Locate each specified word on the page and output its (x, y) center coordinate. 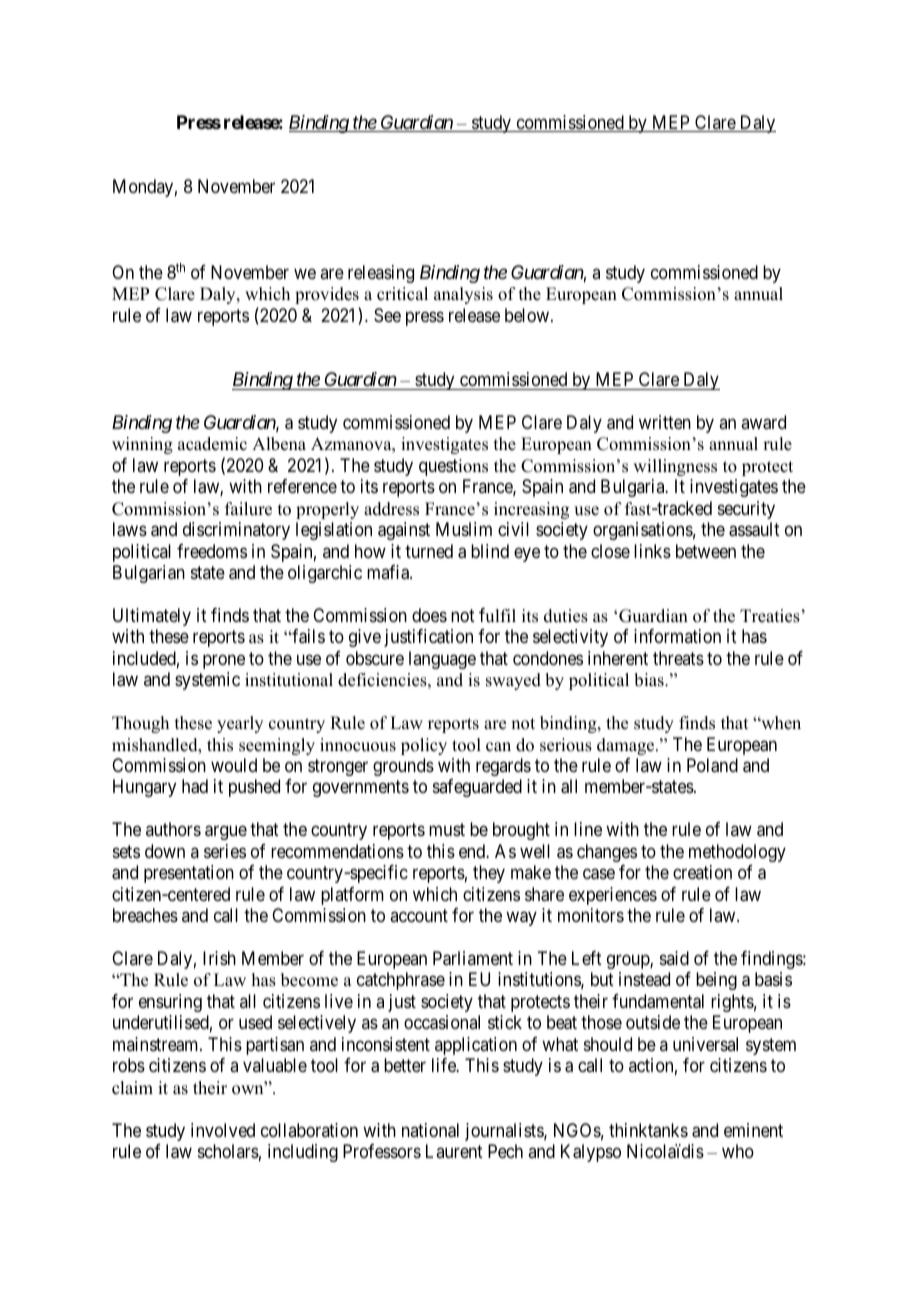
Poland (712, 765)
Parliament (473, 958)
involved (223, 1130)
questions (453, 467)
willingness (675, 467)
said (674, 958)
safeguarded (477, 788)
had (195, 786)
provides (327, 295)
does (429, 615)
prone (224, 661)
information (677, 636)
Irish (219, 958)
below (528, 315)
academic (212, 444)
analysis (463, 295)
